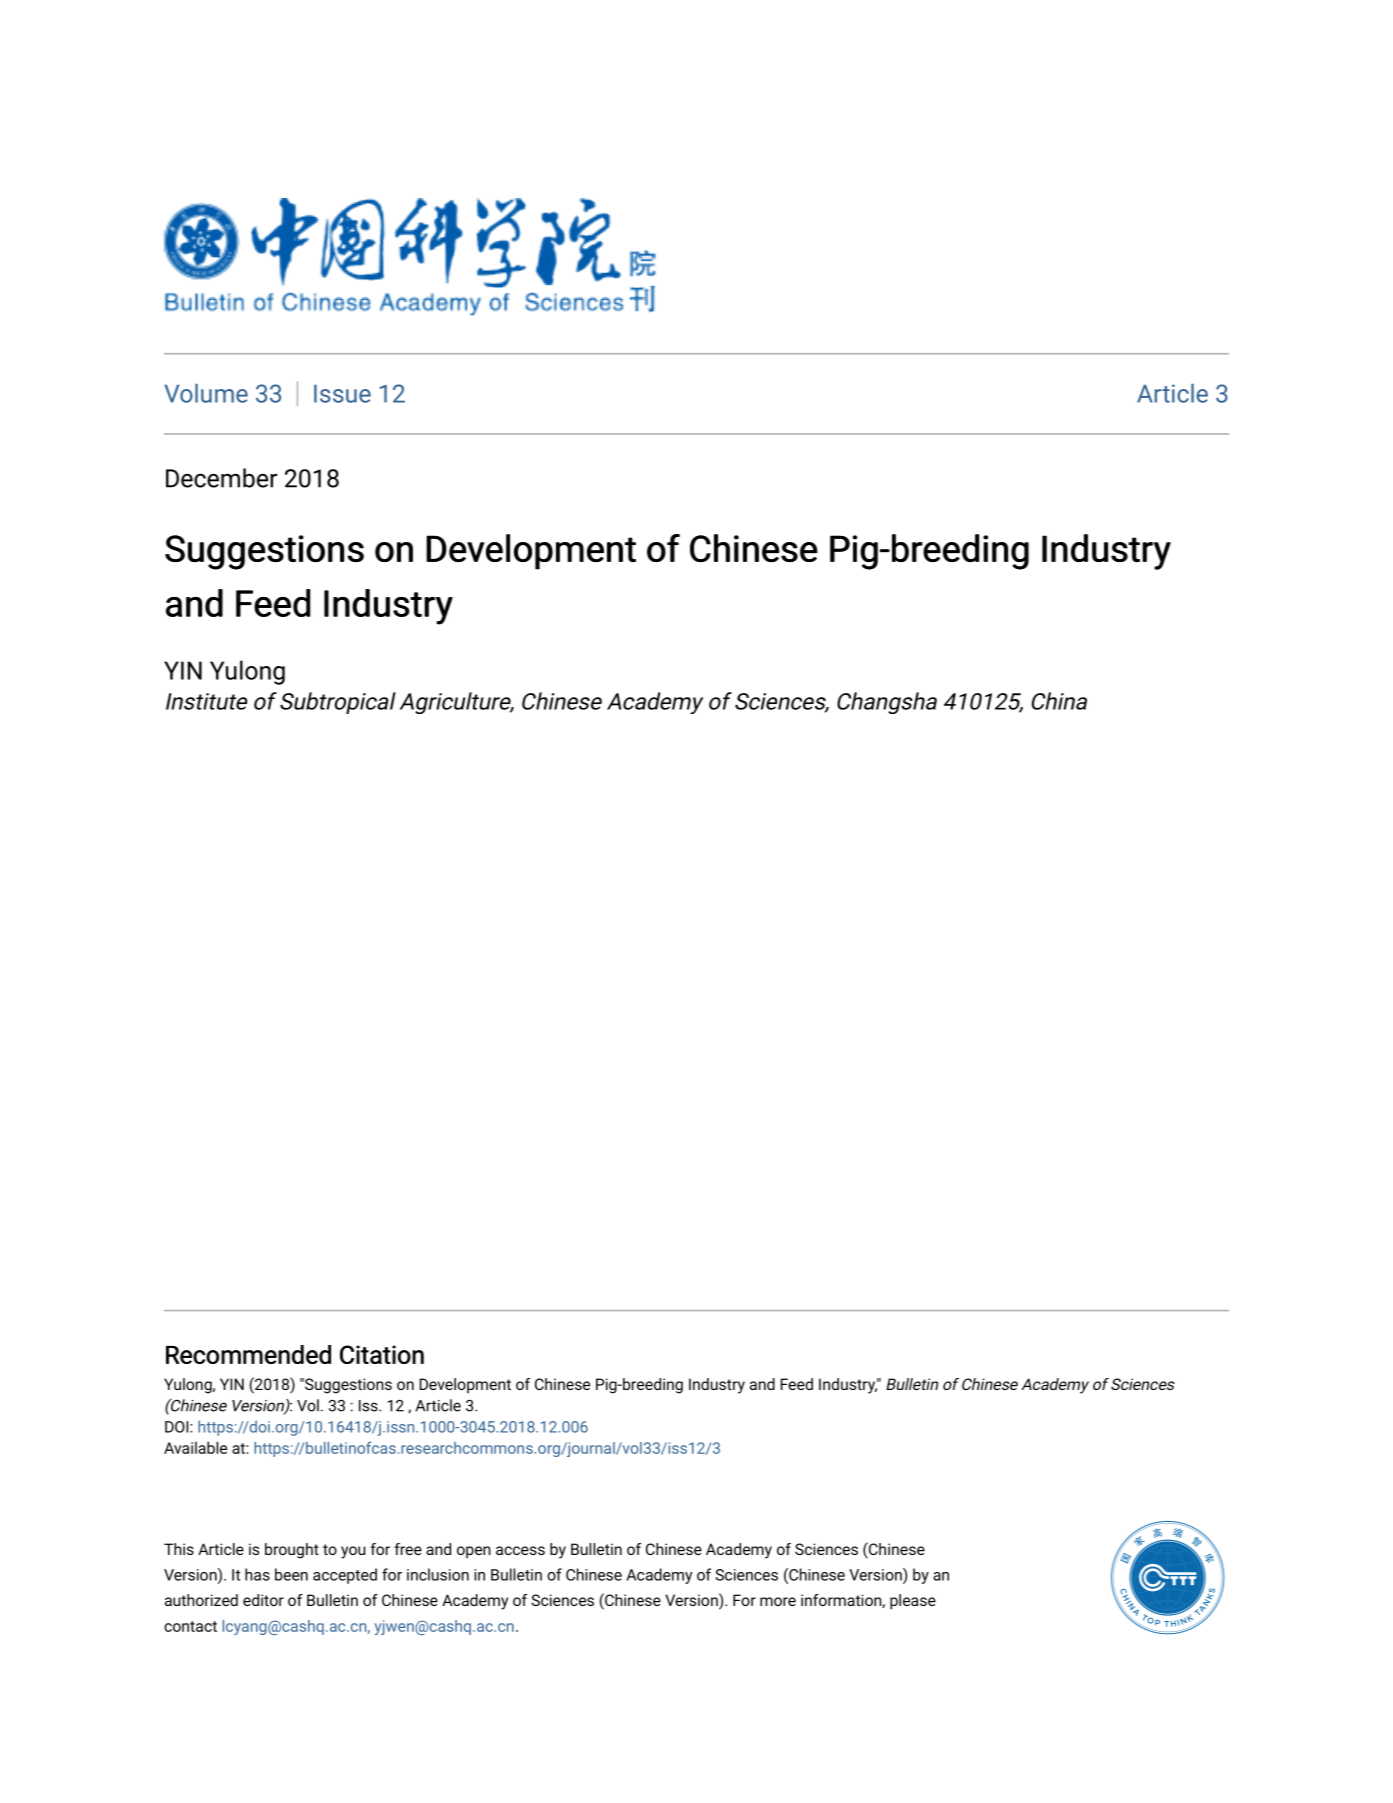  I want to click on editor, so click(263, 1600).
